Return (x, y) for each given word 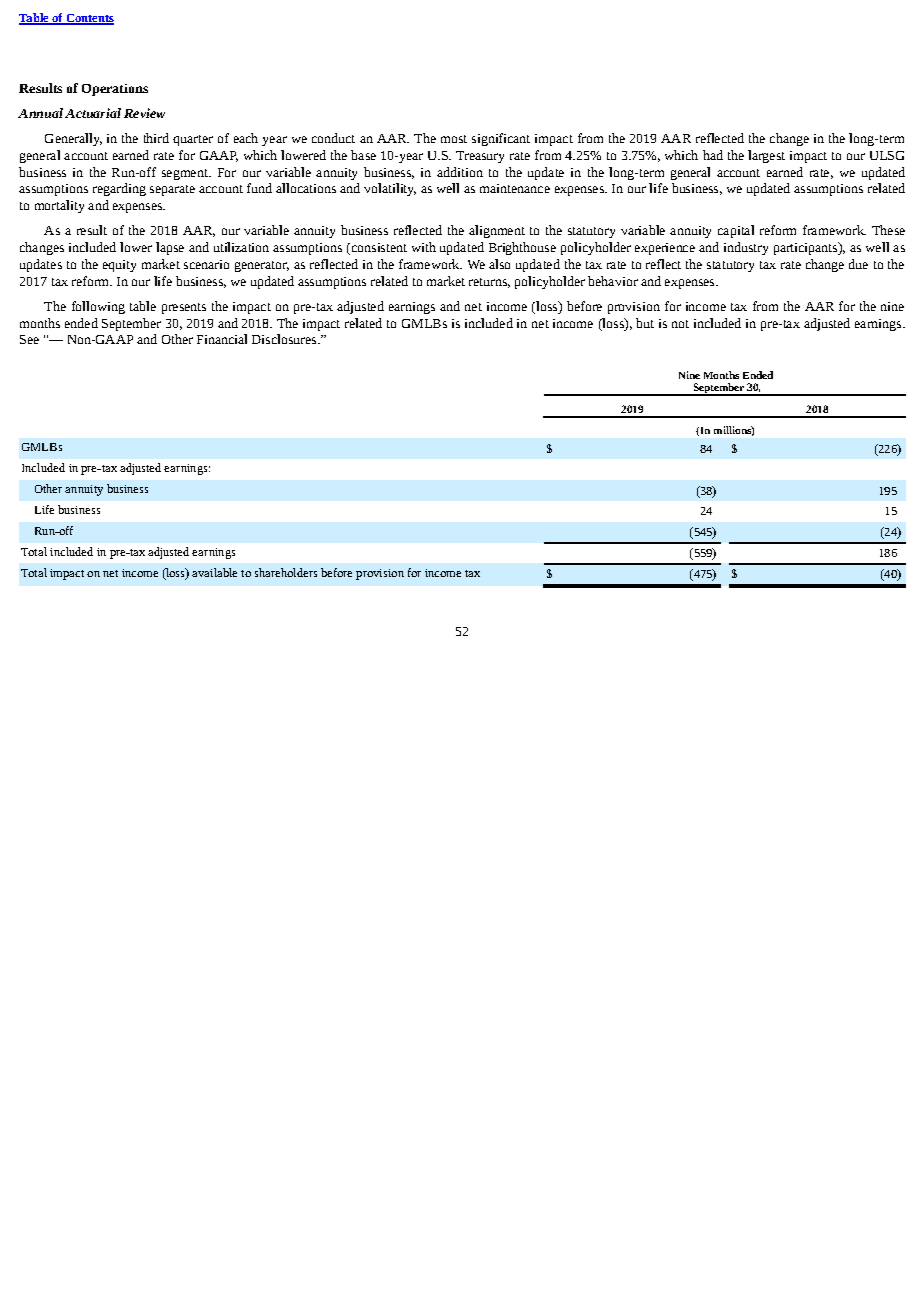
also (499, 264)
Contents (89, 19)
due (858, 264)
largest (766, 156)
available (214, 572)
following (98, 307)
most (454, 139)
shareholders (286, 572)
